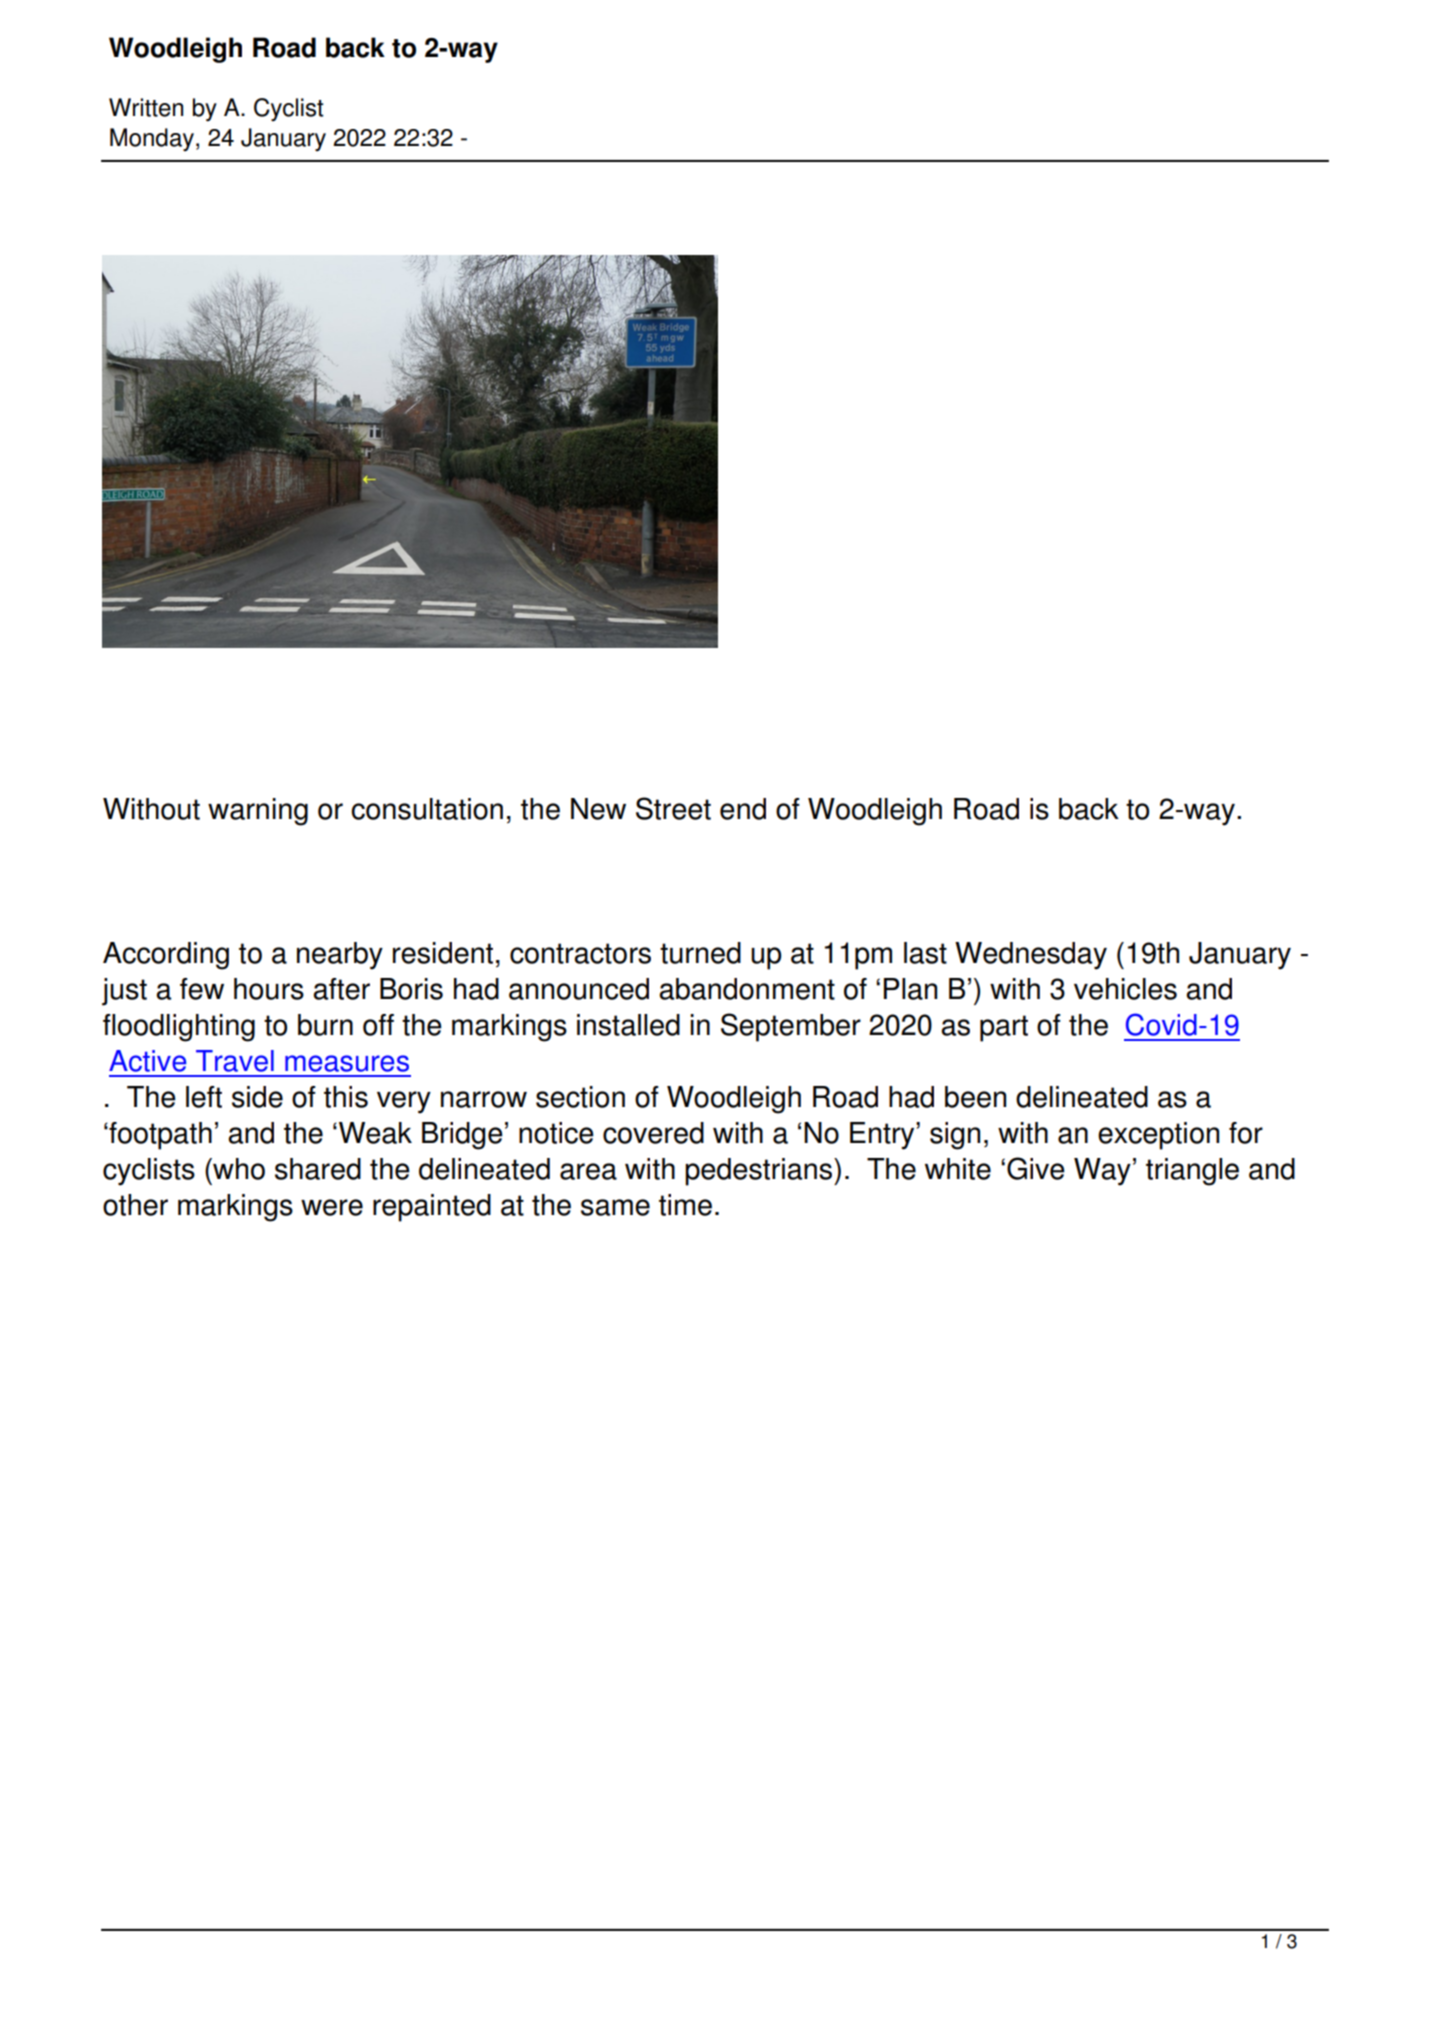  I want to click on Written, so click(146, 107).
